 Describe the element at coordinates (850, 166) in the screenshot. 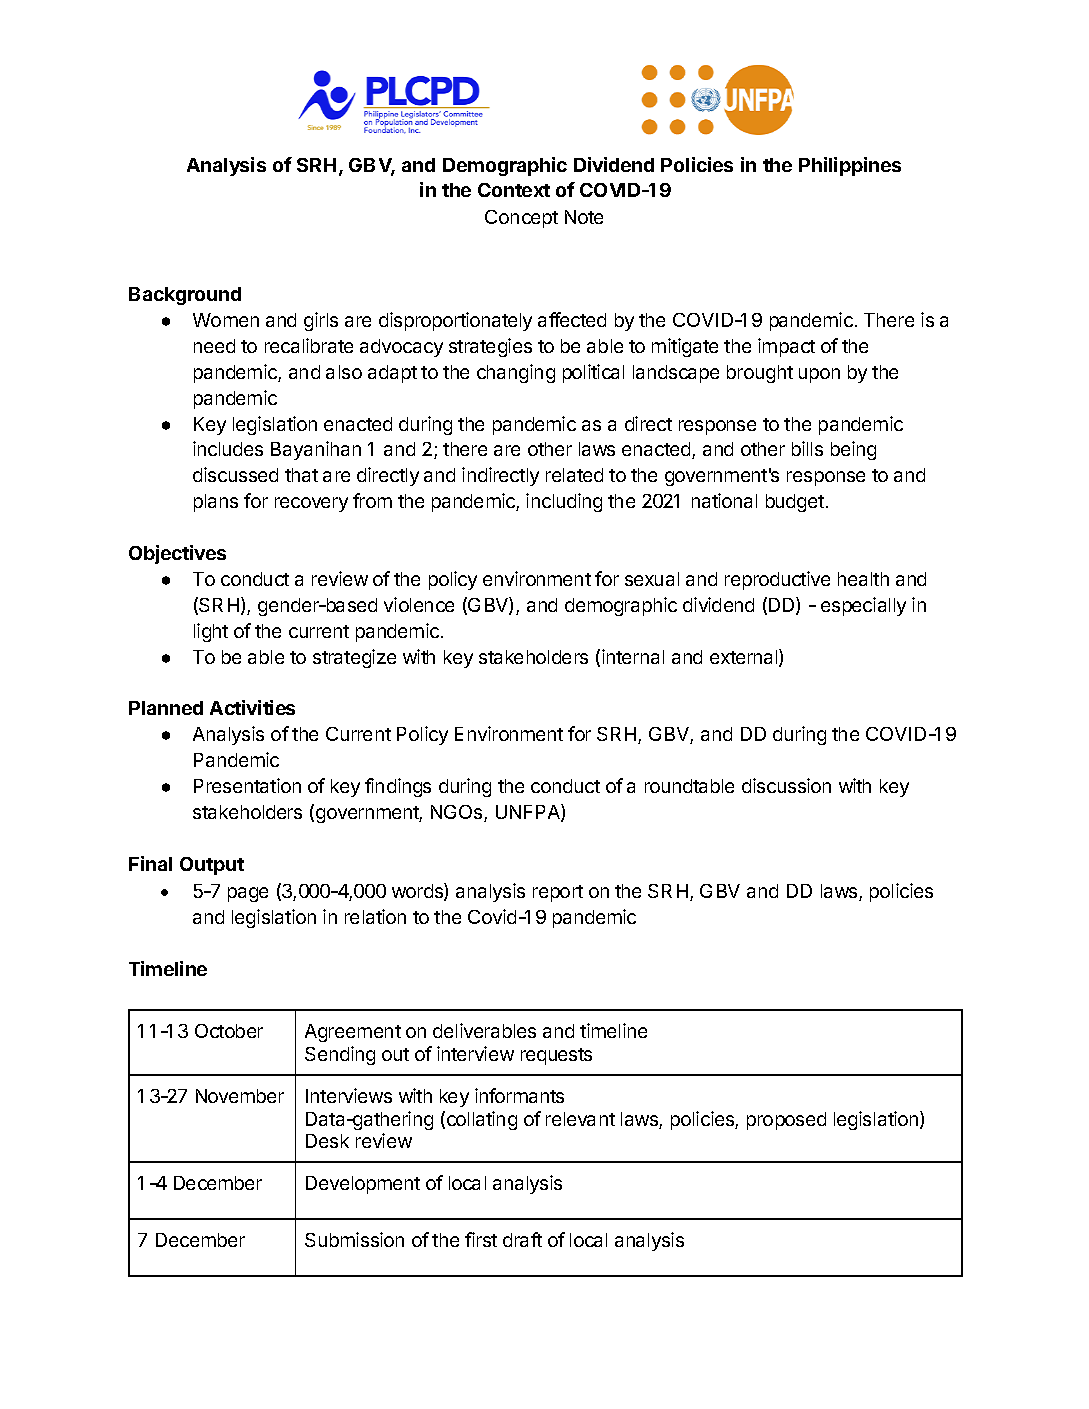

I see `Philippines` at that location.
